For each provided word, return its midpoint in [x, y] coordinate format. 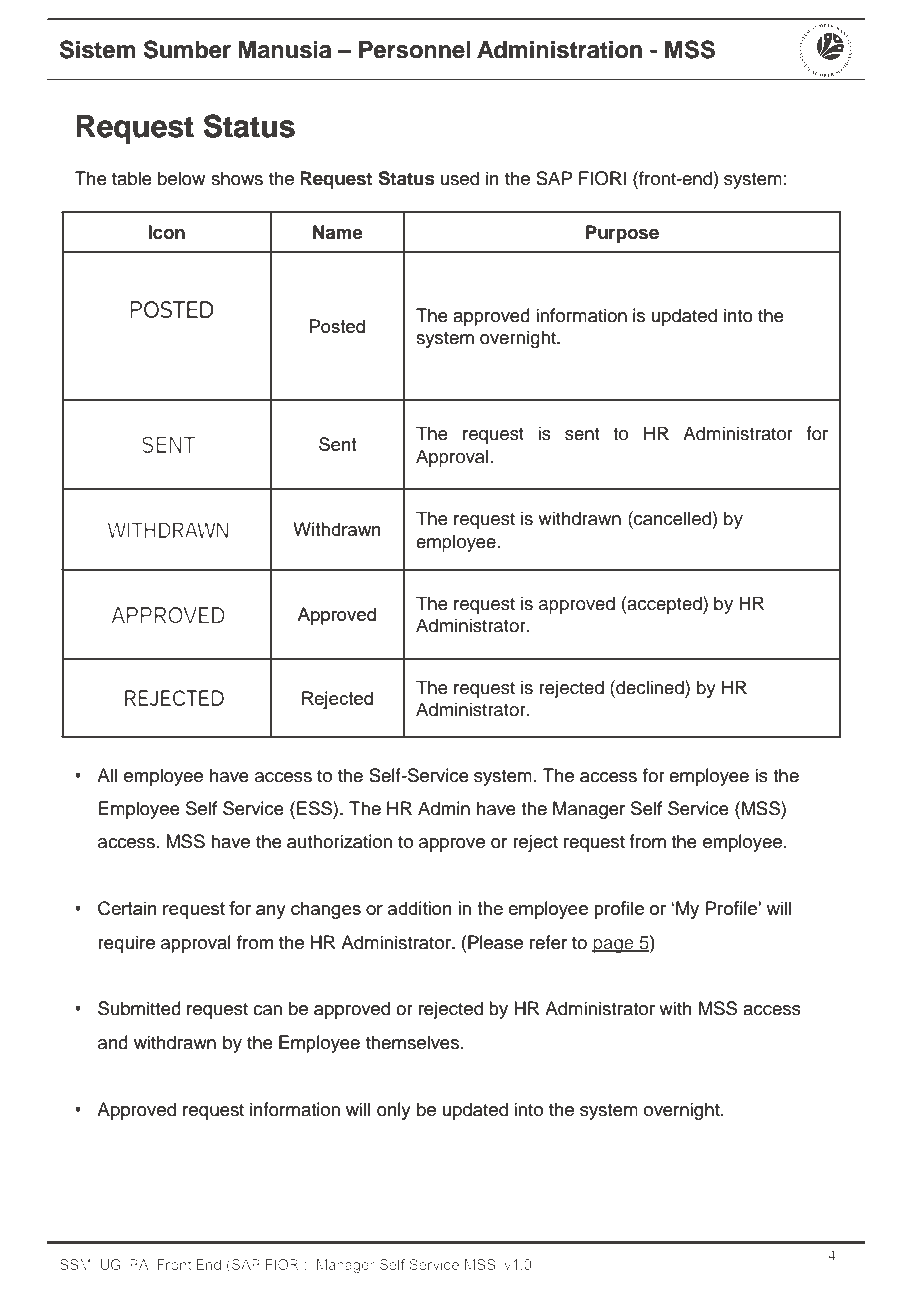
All [107, 775]
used [460, 178]
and [113, 1042]
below [181, 178]
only [394, 1111]
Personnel [415, 50]
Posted [337, 326]
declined [650, 687]
